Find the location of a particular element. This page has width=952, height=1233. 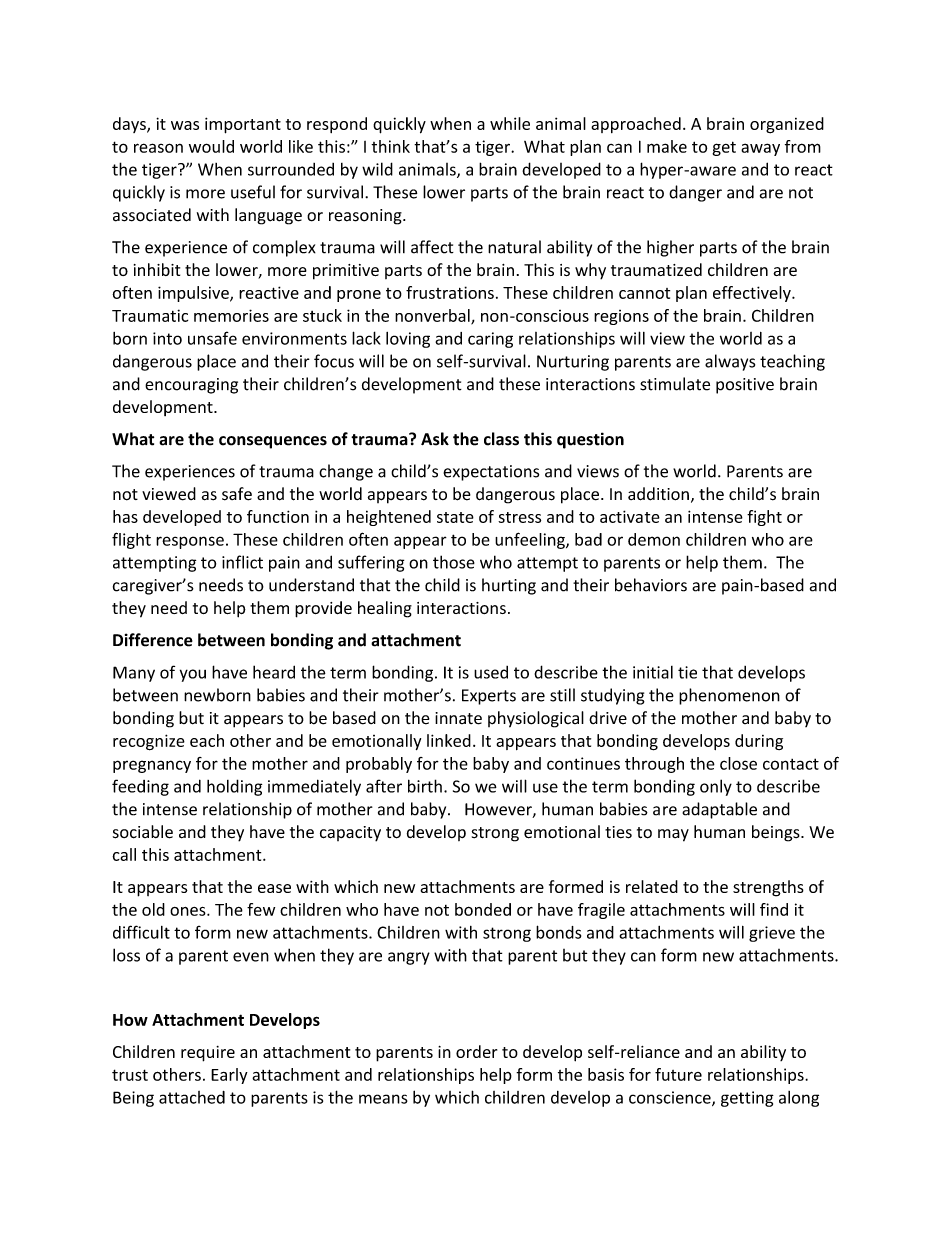

response is located at coordinates (190, 542).
